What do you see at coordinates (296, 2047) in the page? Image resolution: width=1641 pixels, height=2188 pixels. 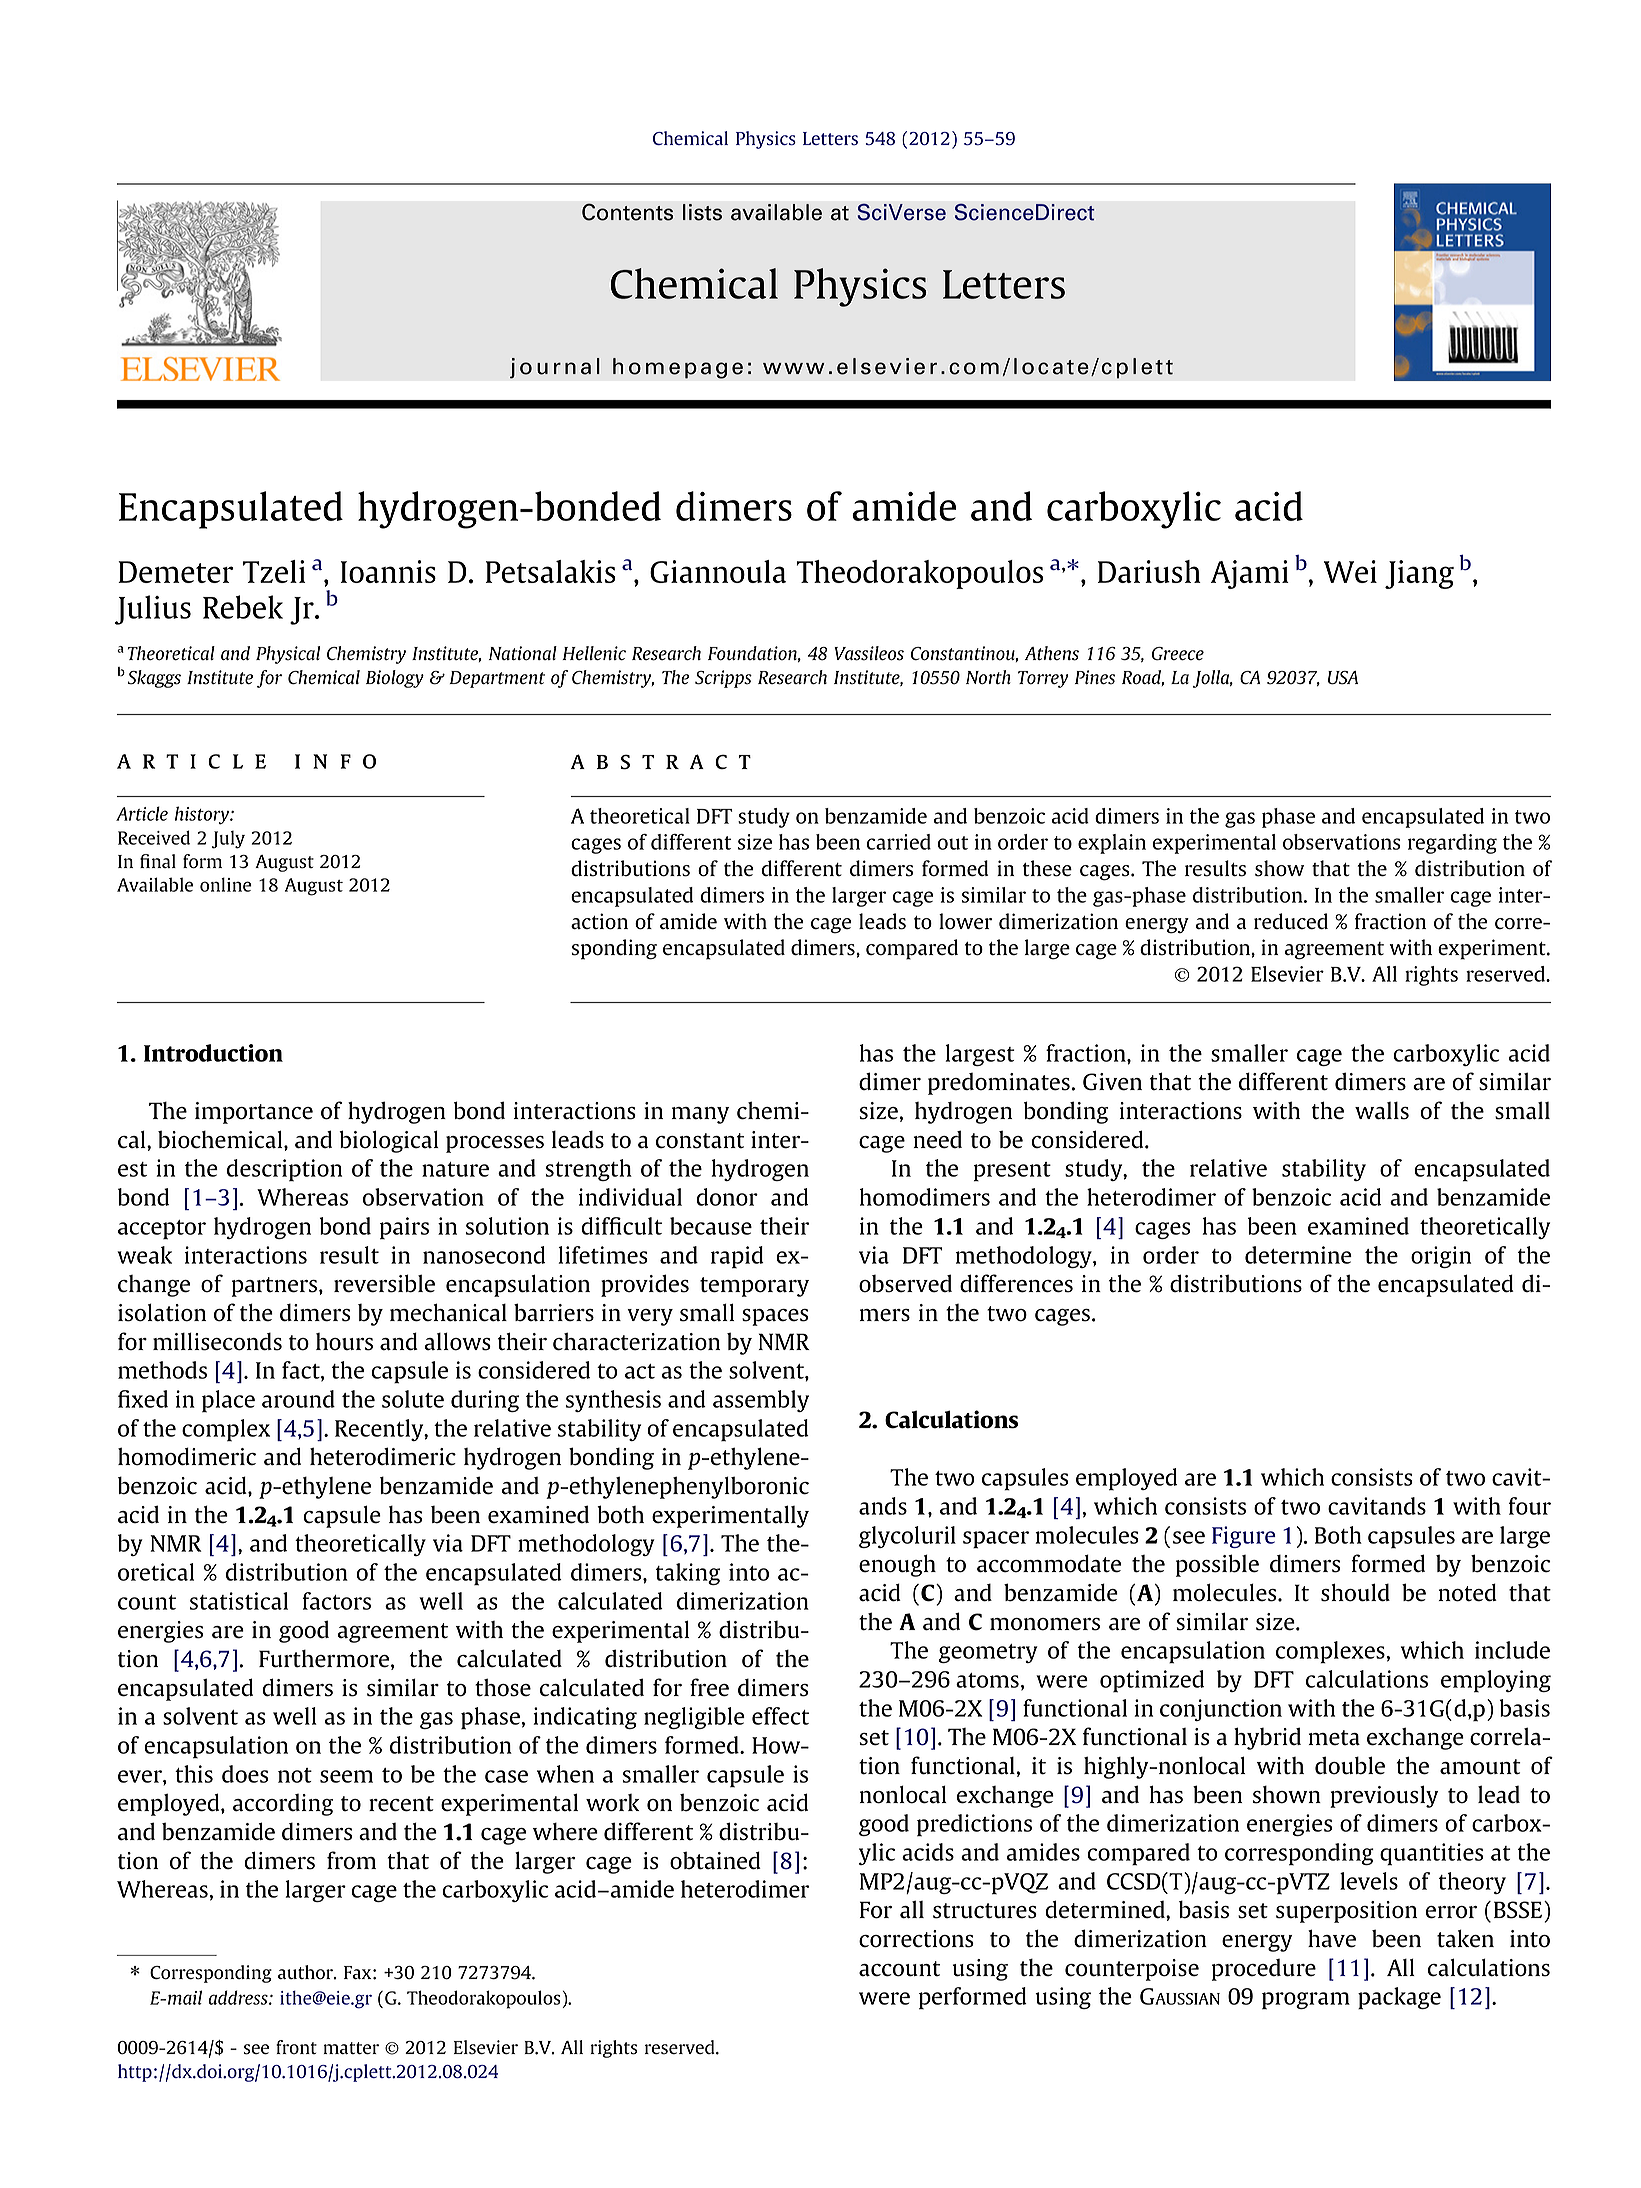 I see `front` at bounding box center [296, 2047].
